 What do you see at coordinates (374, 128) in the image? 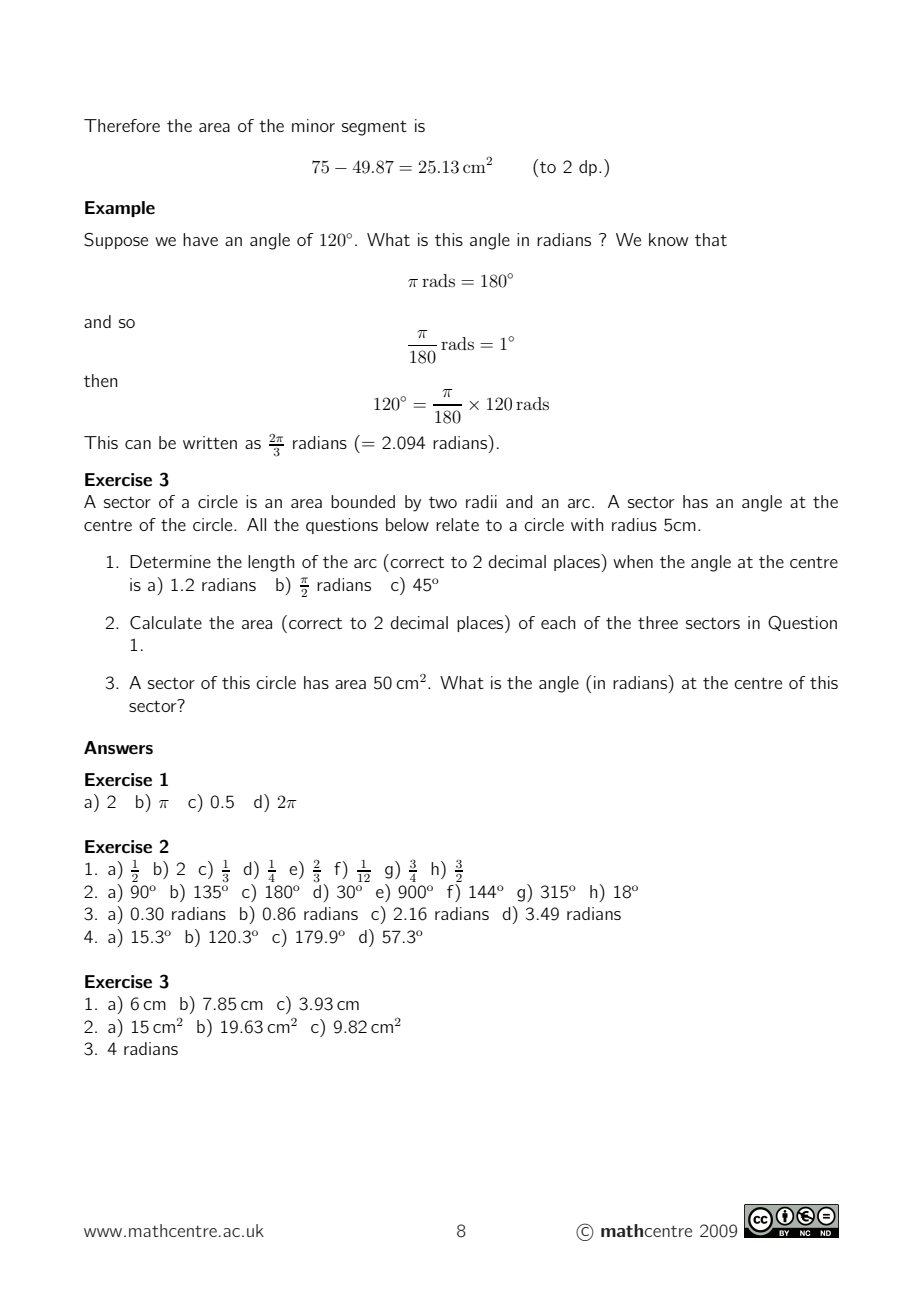
I see `segment` at bounding box center [374, 128].
